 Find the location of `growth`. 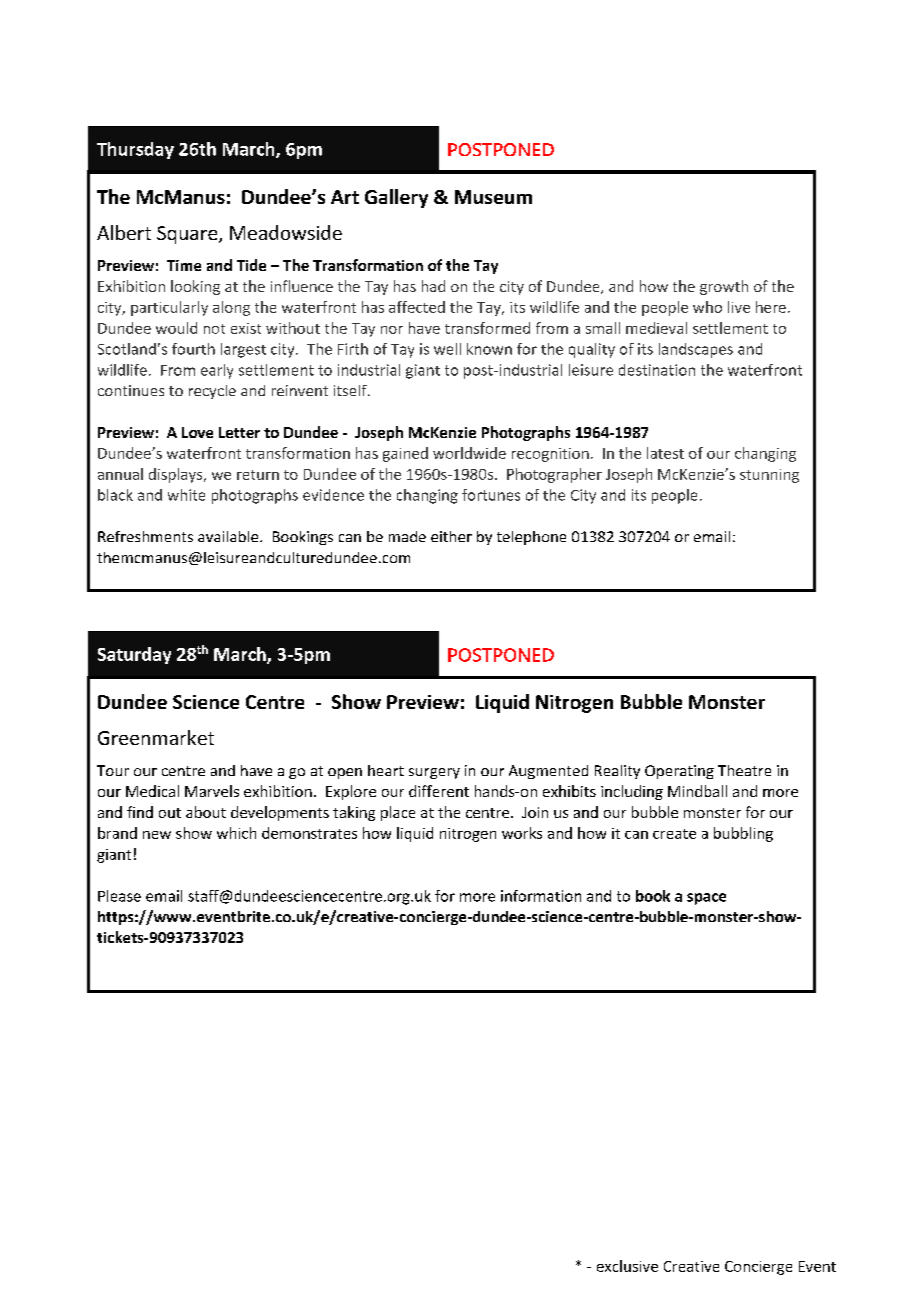

growth is located at coordinates (724, 287).
